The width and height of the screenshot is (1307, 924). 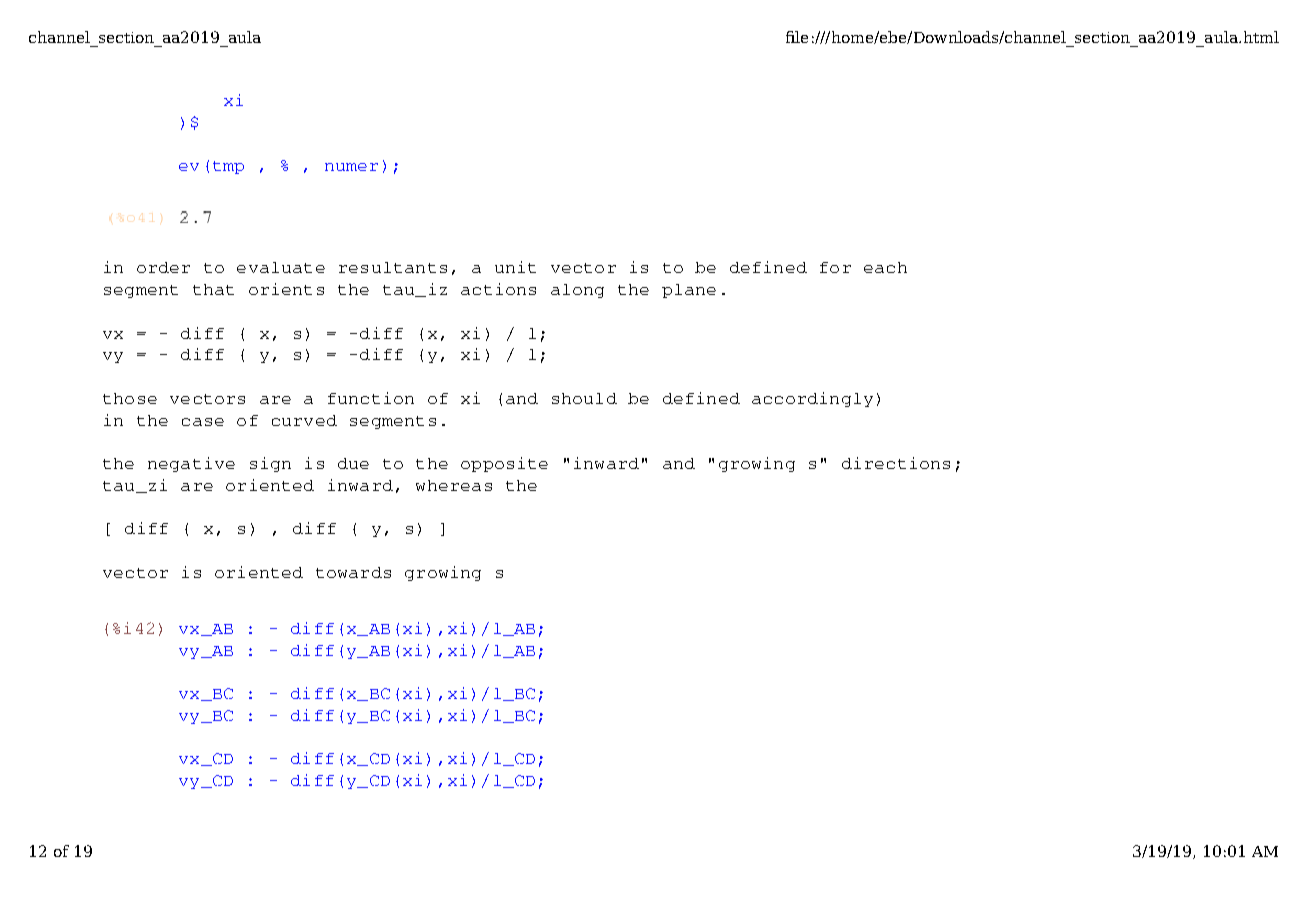 What do you see at coordinates (130, 398) in the screenshot?
I see `those` at bounding box center [130, 398].
